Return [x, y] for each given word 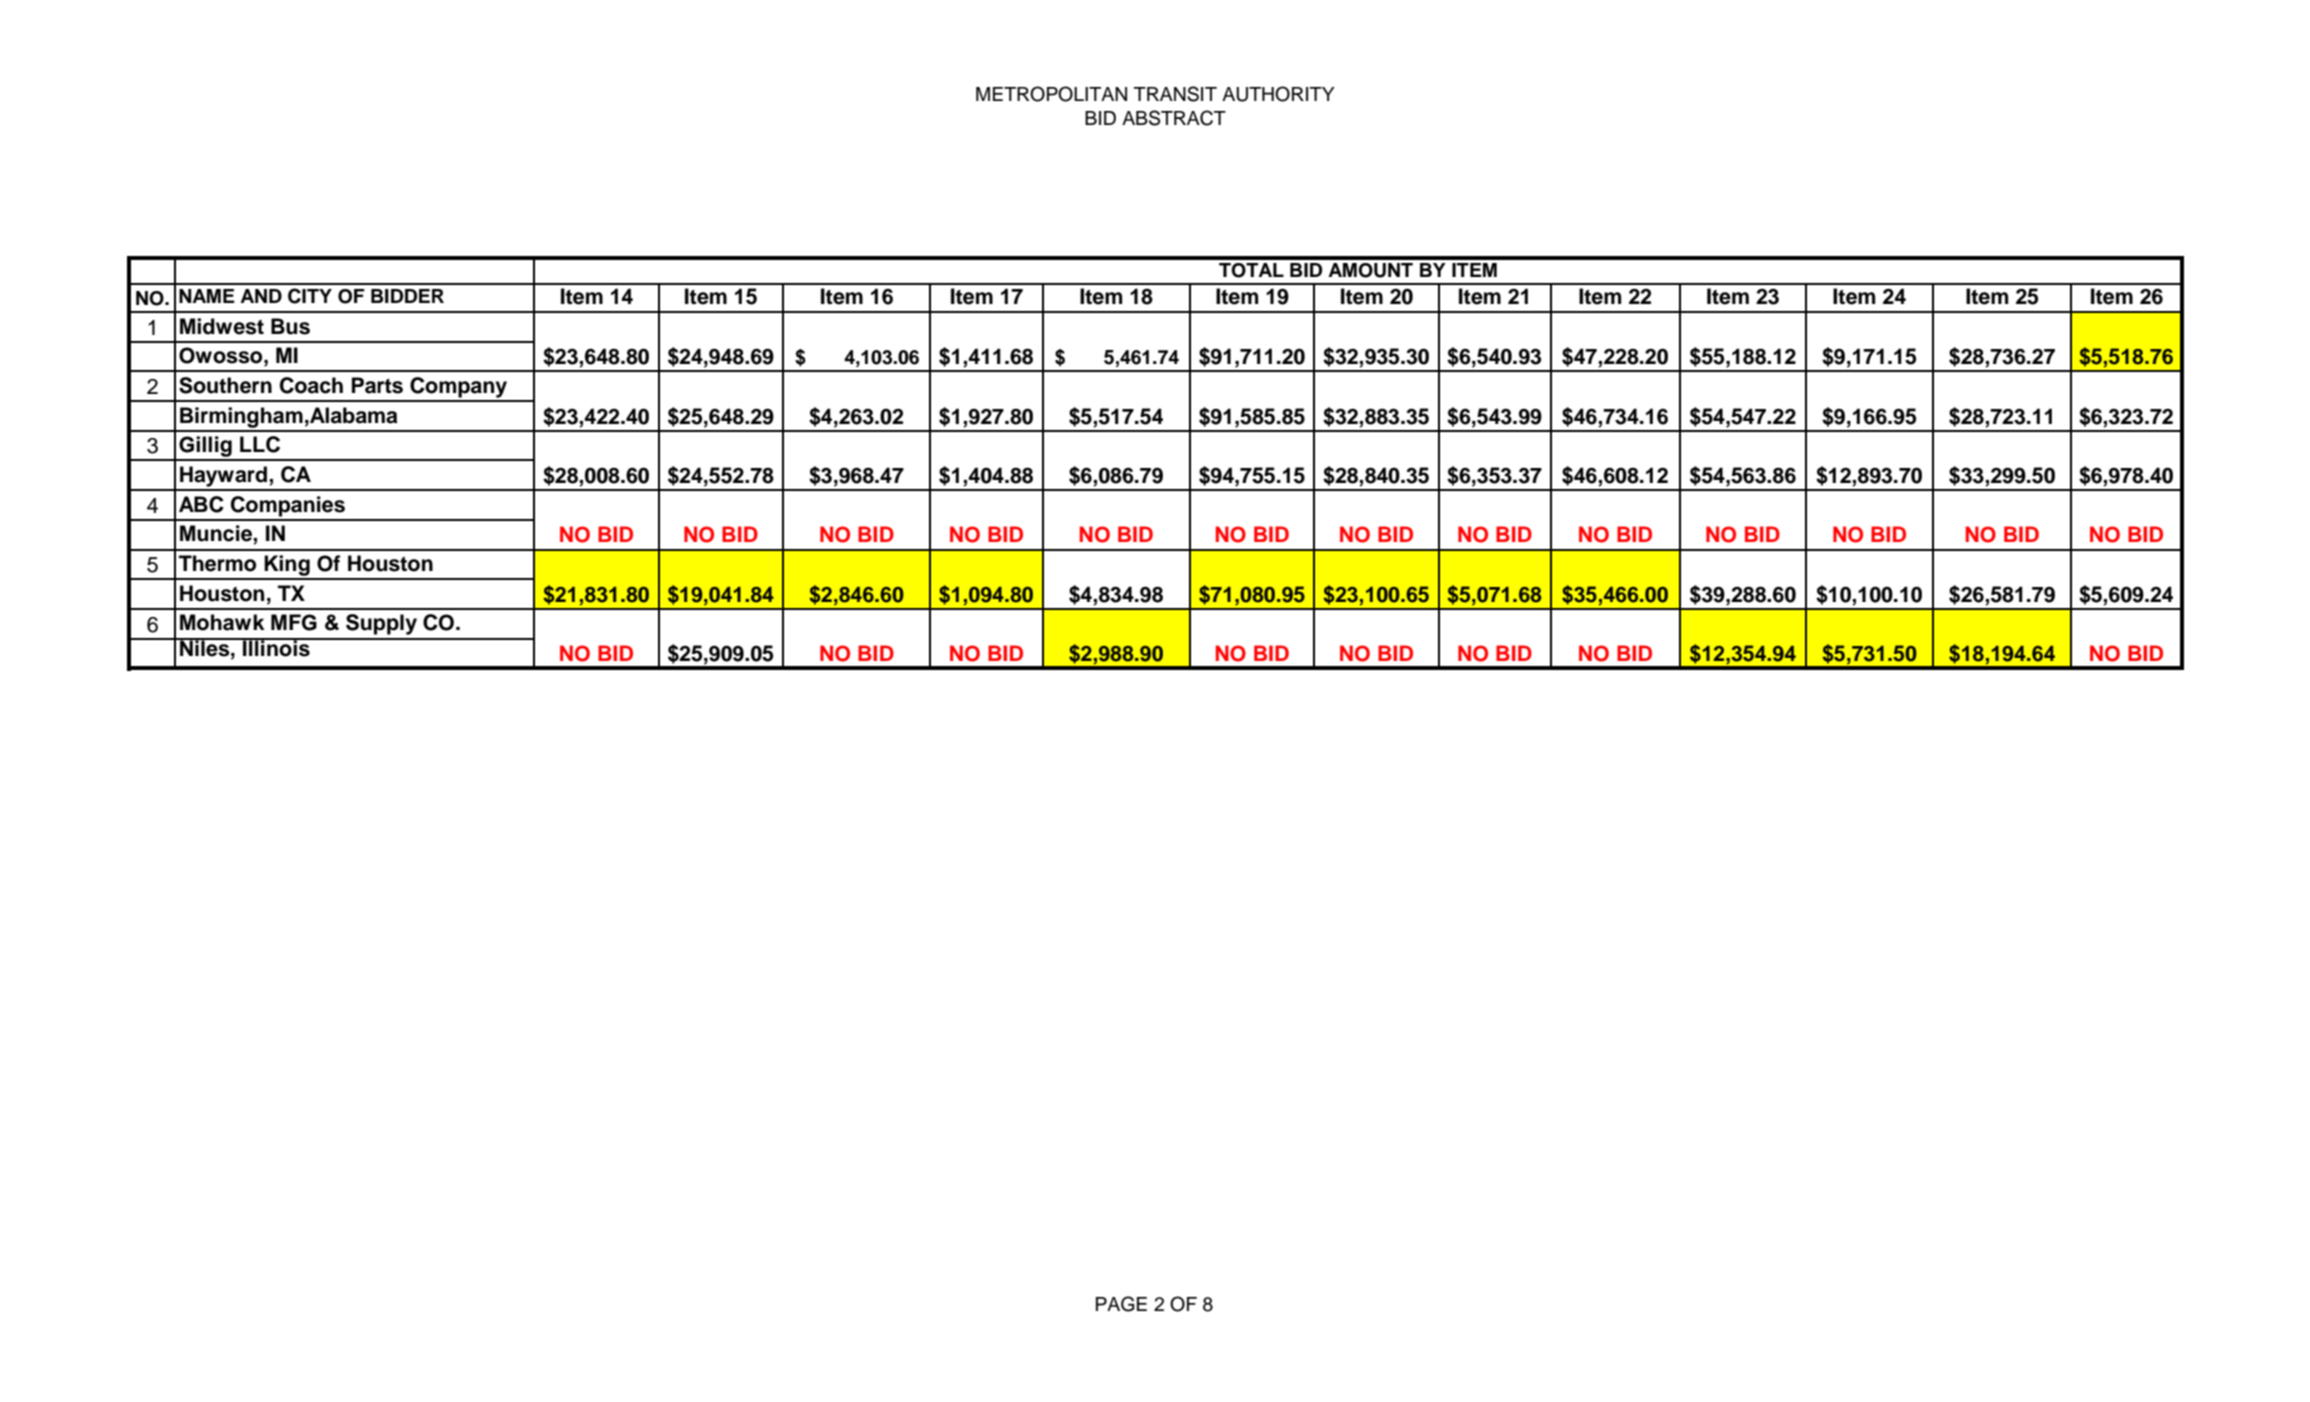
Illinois [276, 647]
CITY [310, 296]
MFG [294, 622]
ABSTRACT [1174, 118]
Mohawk [222, 622]
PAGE [1121, 1304]
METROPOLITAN [1051, 94]
